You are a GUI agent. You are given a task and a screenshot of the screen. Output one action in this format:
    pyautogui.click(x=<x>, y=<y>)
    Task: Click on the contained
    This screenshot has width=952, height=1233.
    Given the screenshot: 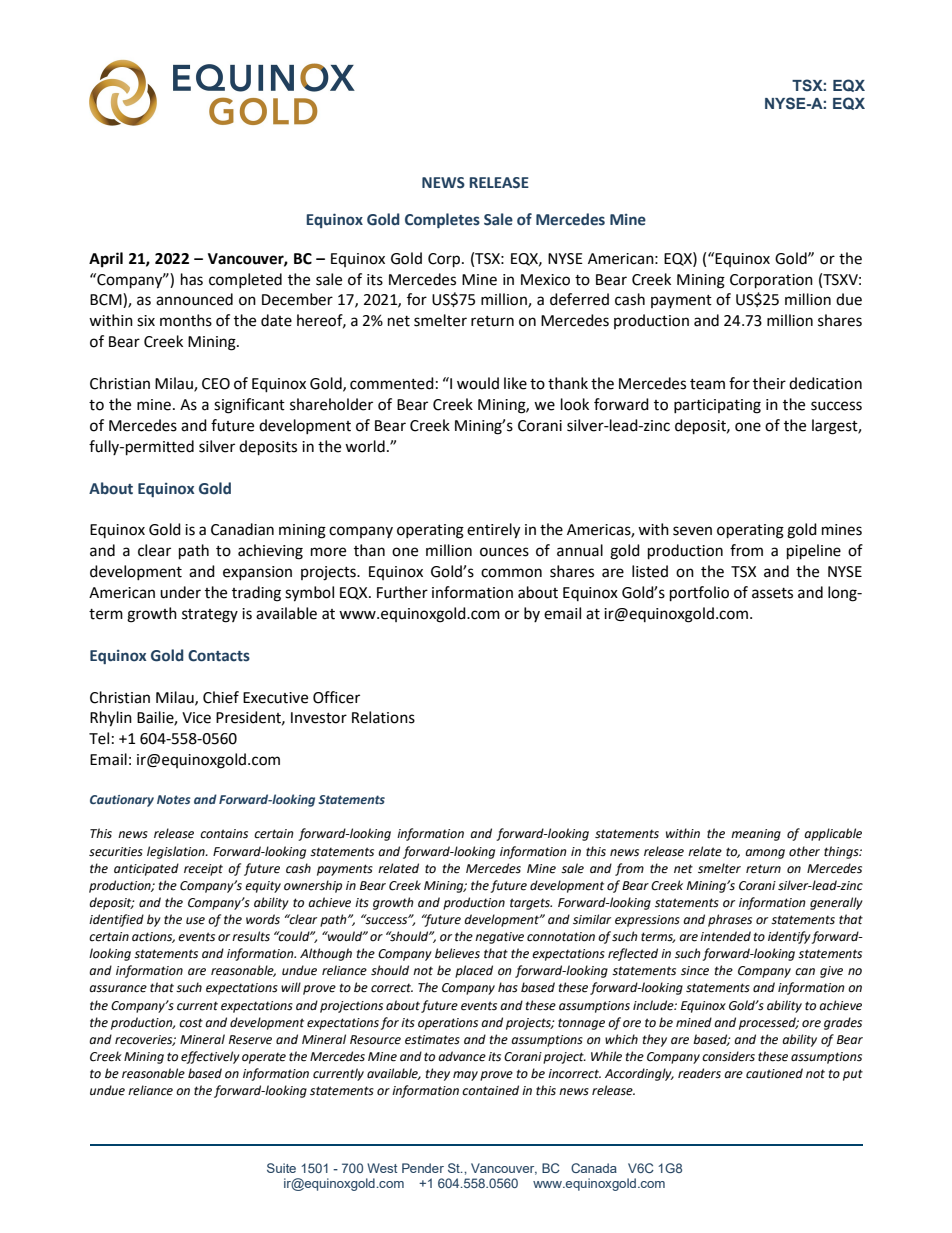 What is the action you would take?
    pyautogui.click(x=490, y=1090)
